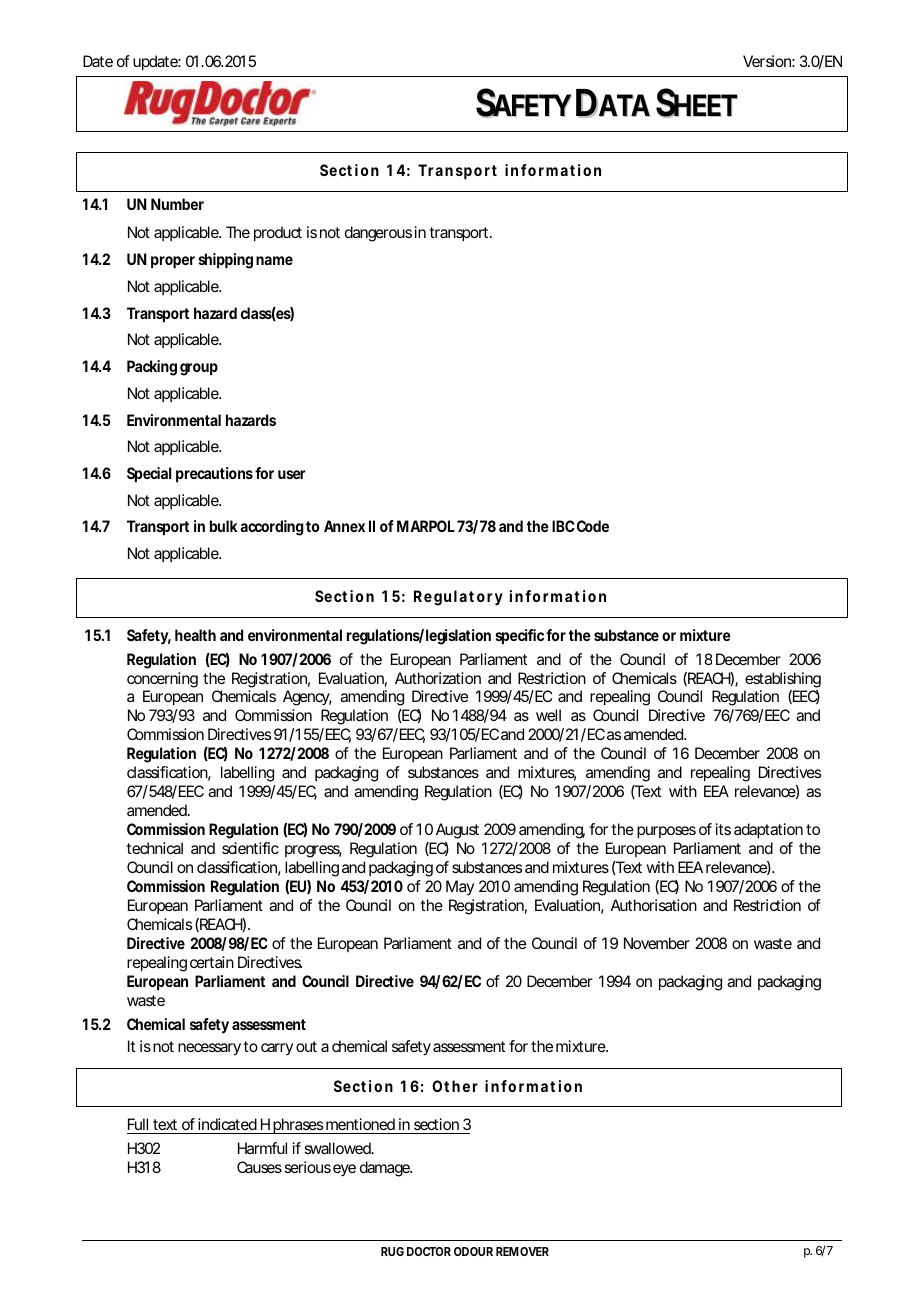  What do you see at coordinates (214, 475) in the screenshot?
I see `precautions` at bounding box center [214, 475].
